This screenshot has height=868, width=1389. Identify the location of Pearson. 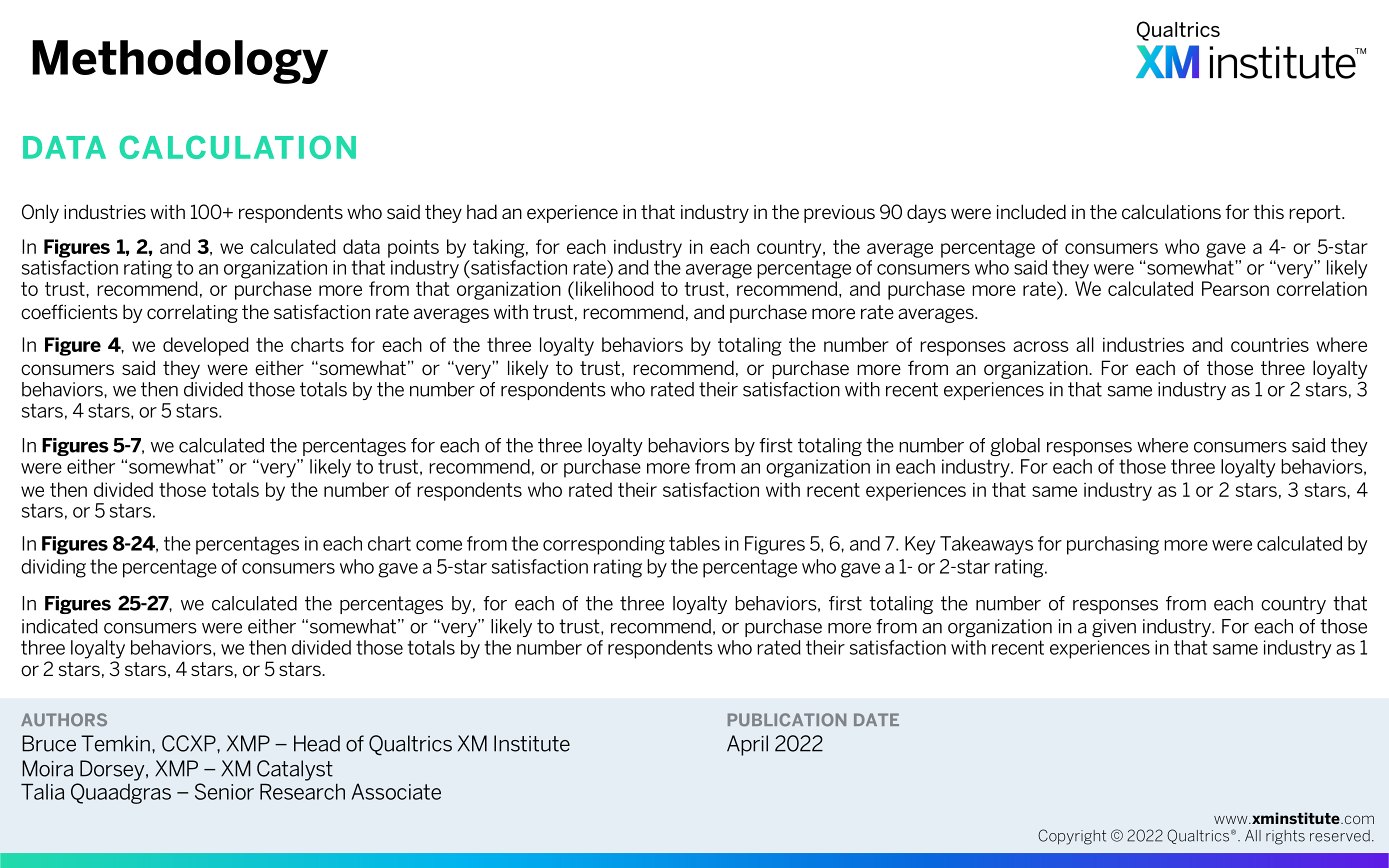
(1235, 288).
